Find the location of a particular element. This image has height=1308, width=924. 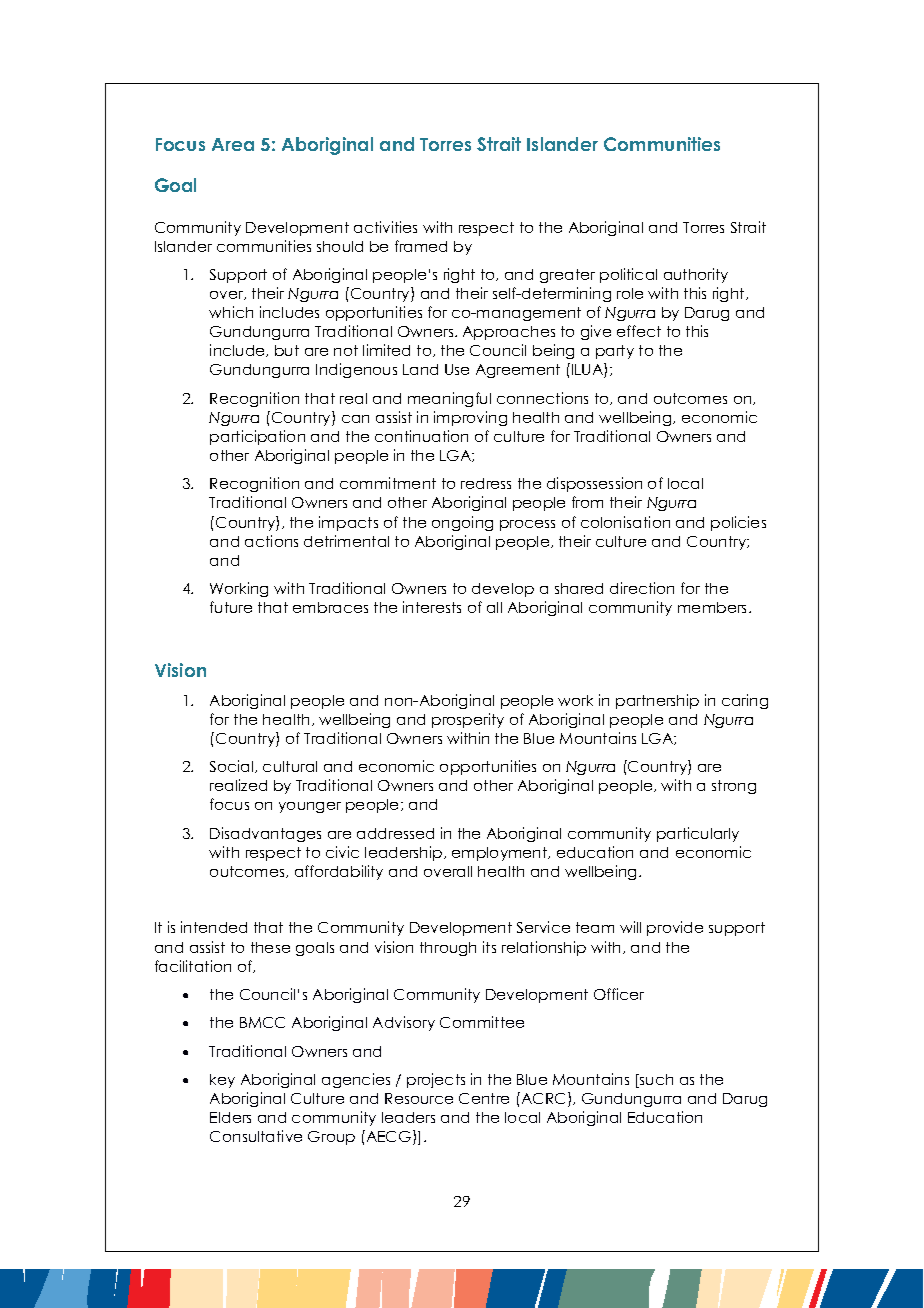

members is located at coordinates (714, 607).
